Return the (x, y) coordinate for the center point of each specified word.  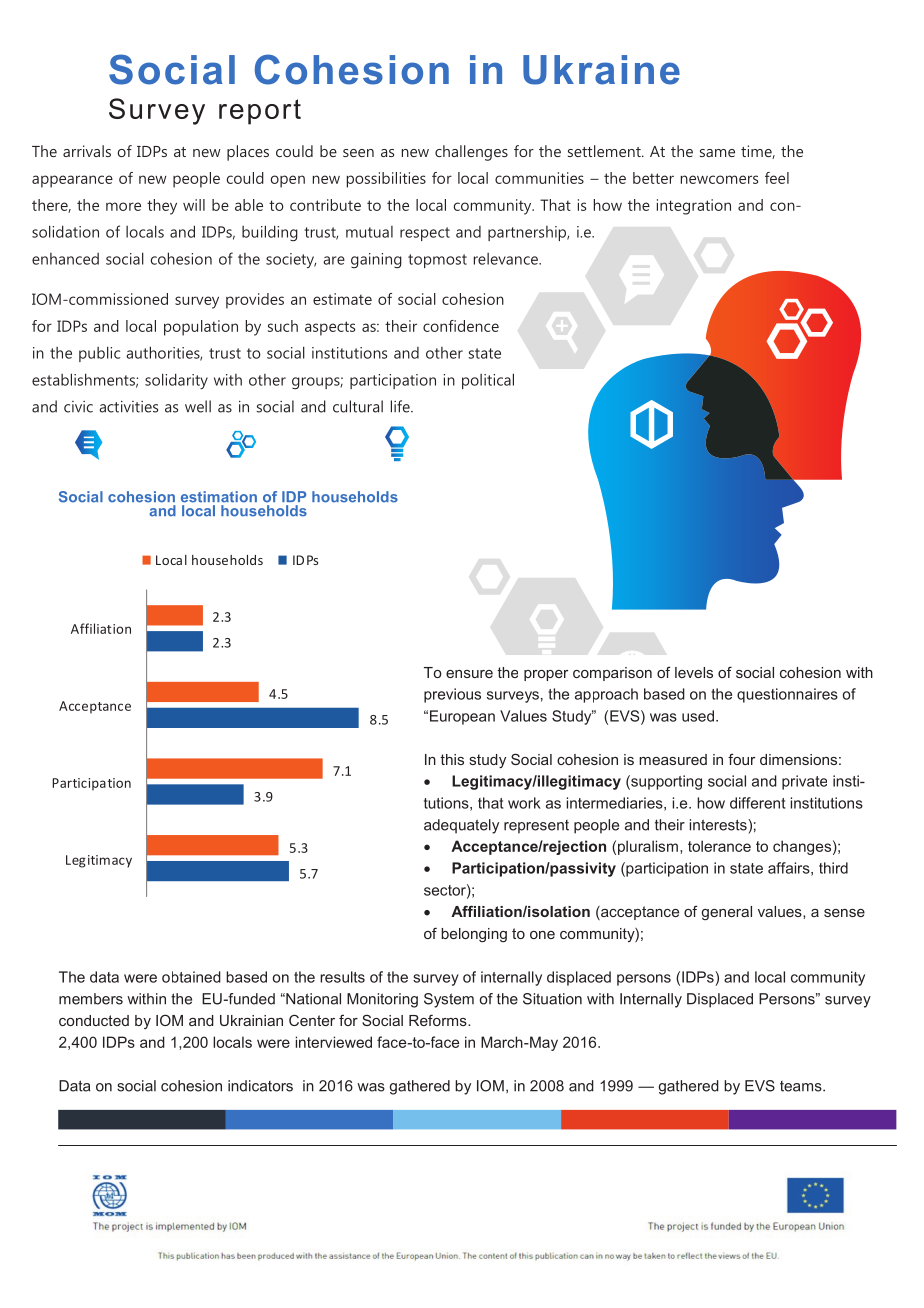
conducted (94, 1020)
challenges (471, 153)
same (717, 153)
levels (694, 672)
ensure (469, 674)
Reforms (439, 1020)
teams (802, 1086)
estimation (219, 497)
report (260, 112)
